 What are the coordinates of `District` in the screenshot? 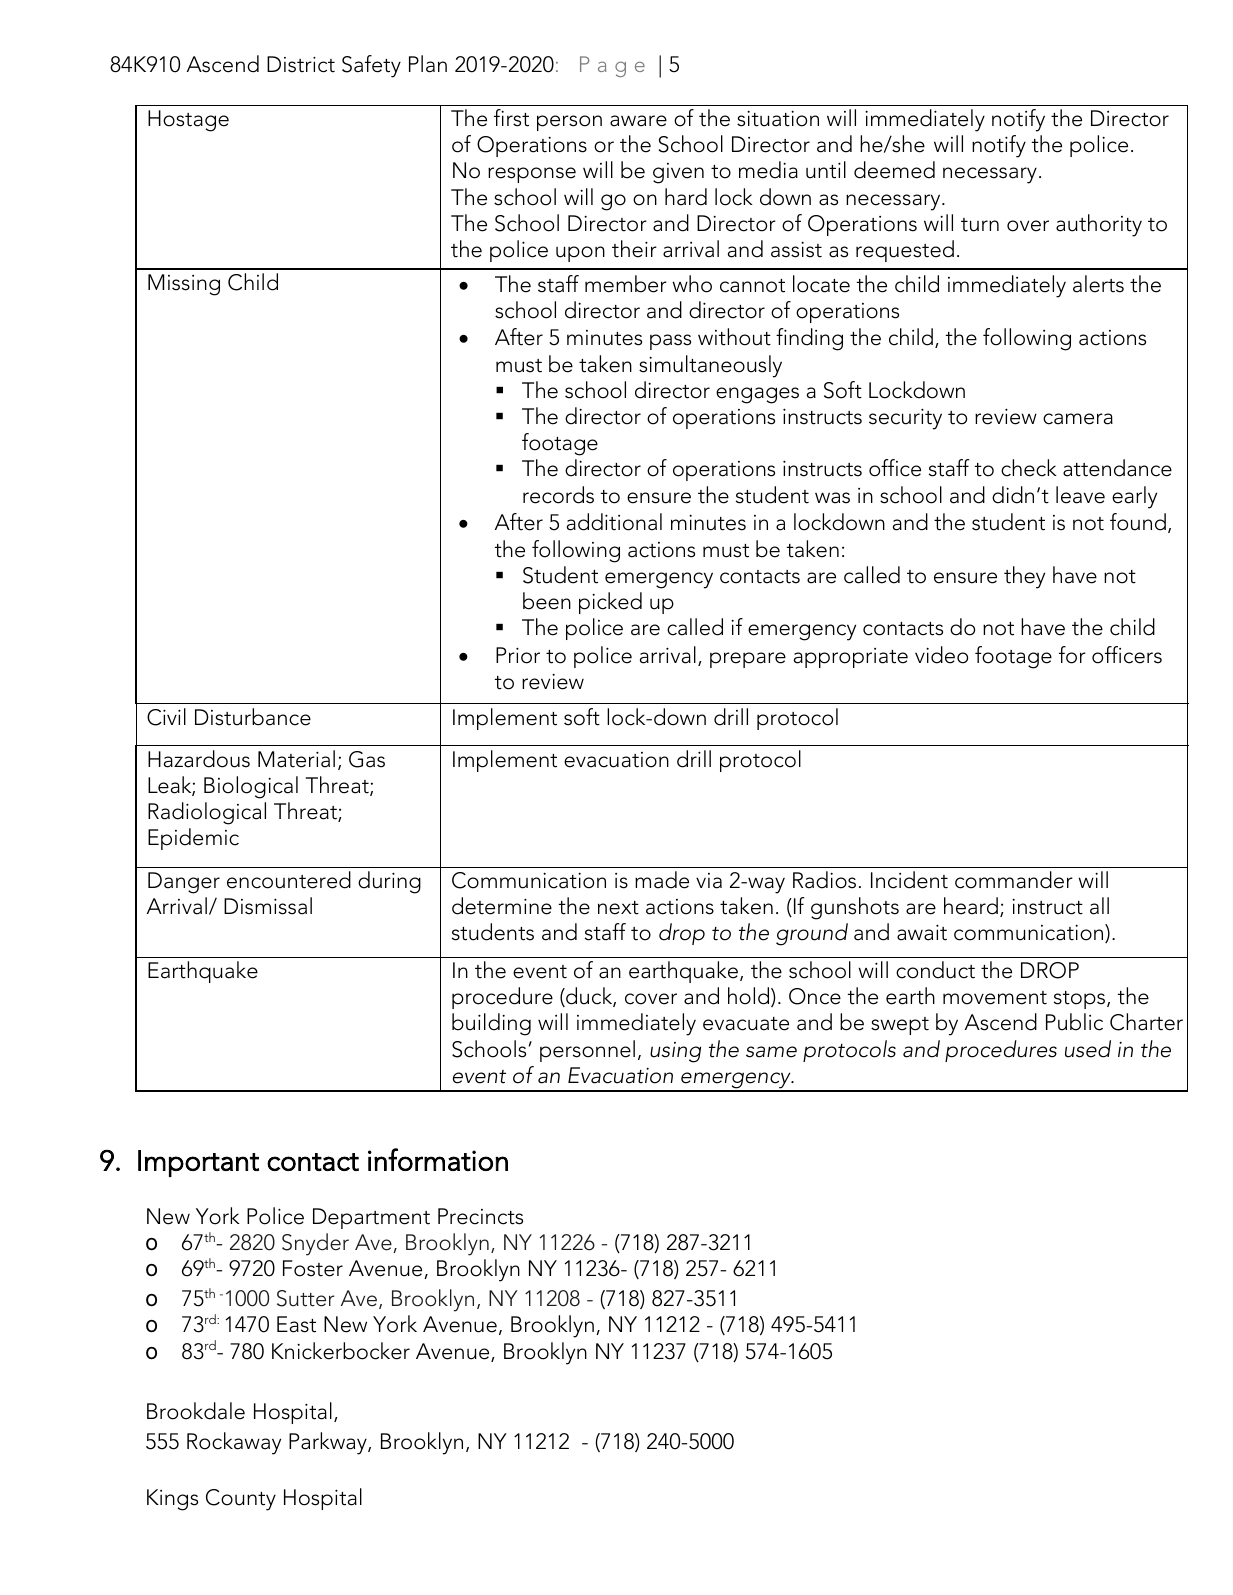 It's located at (301, 64).
